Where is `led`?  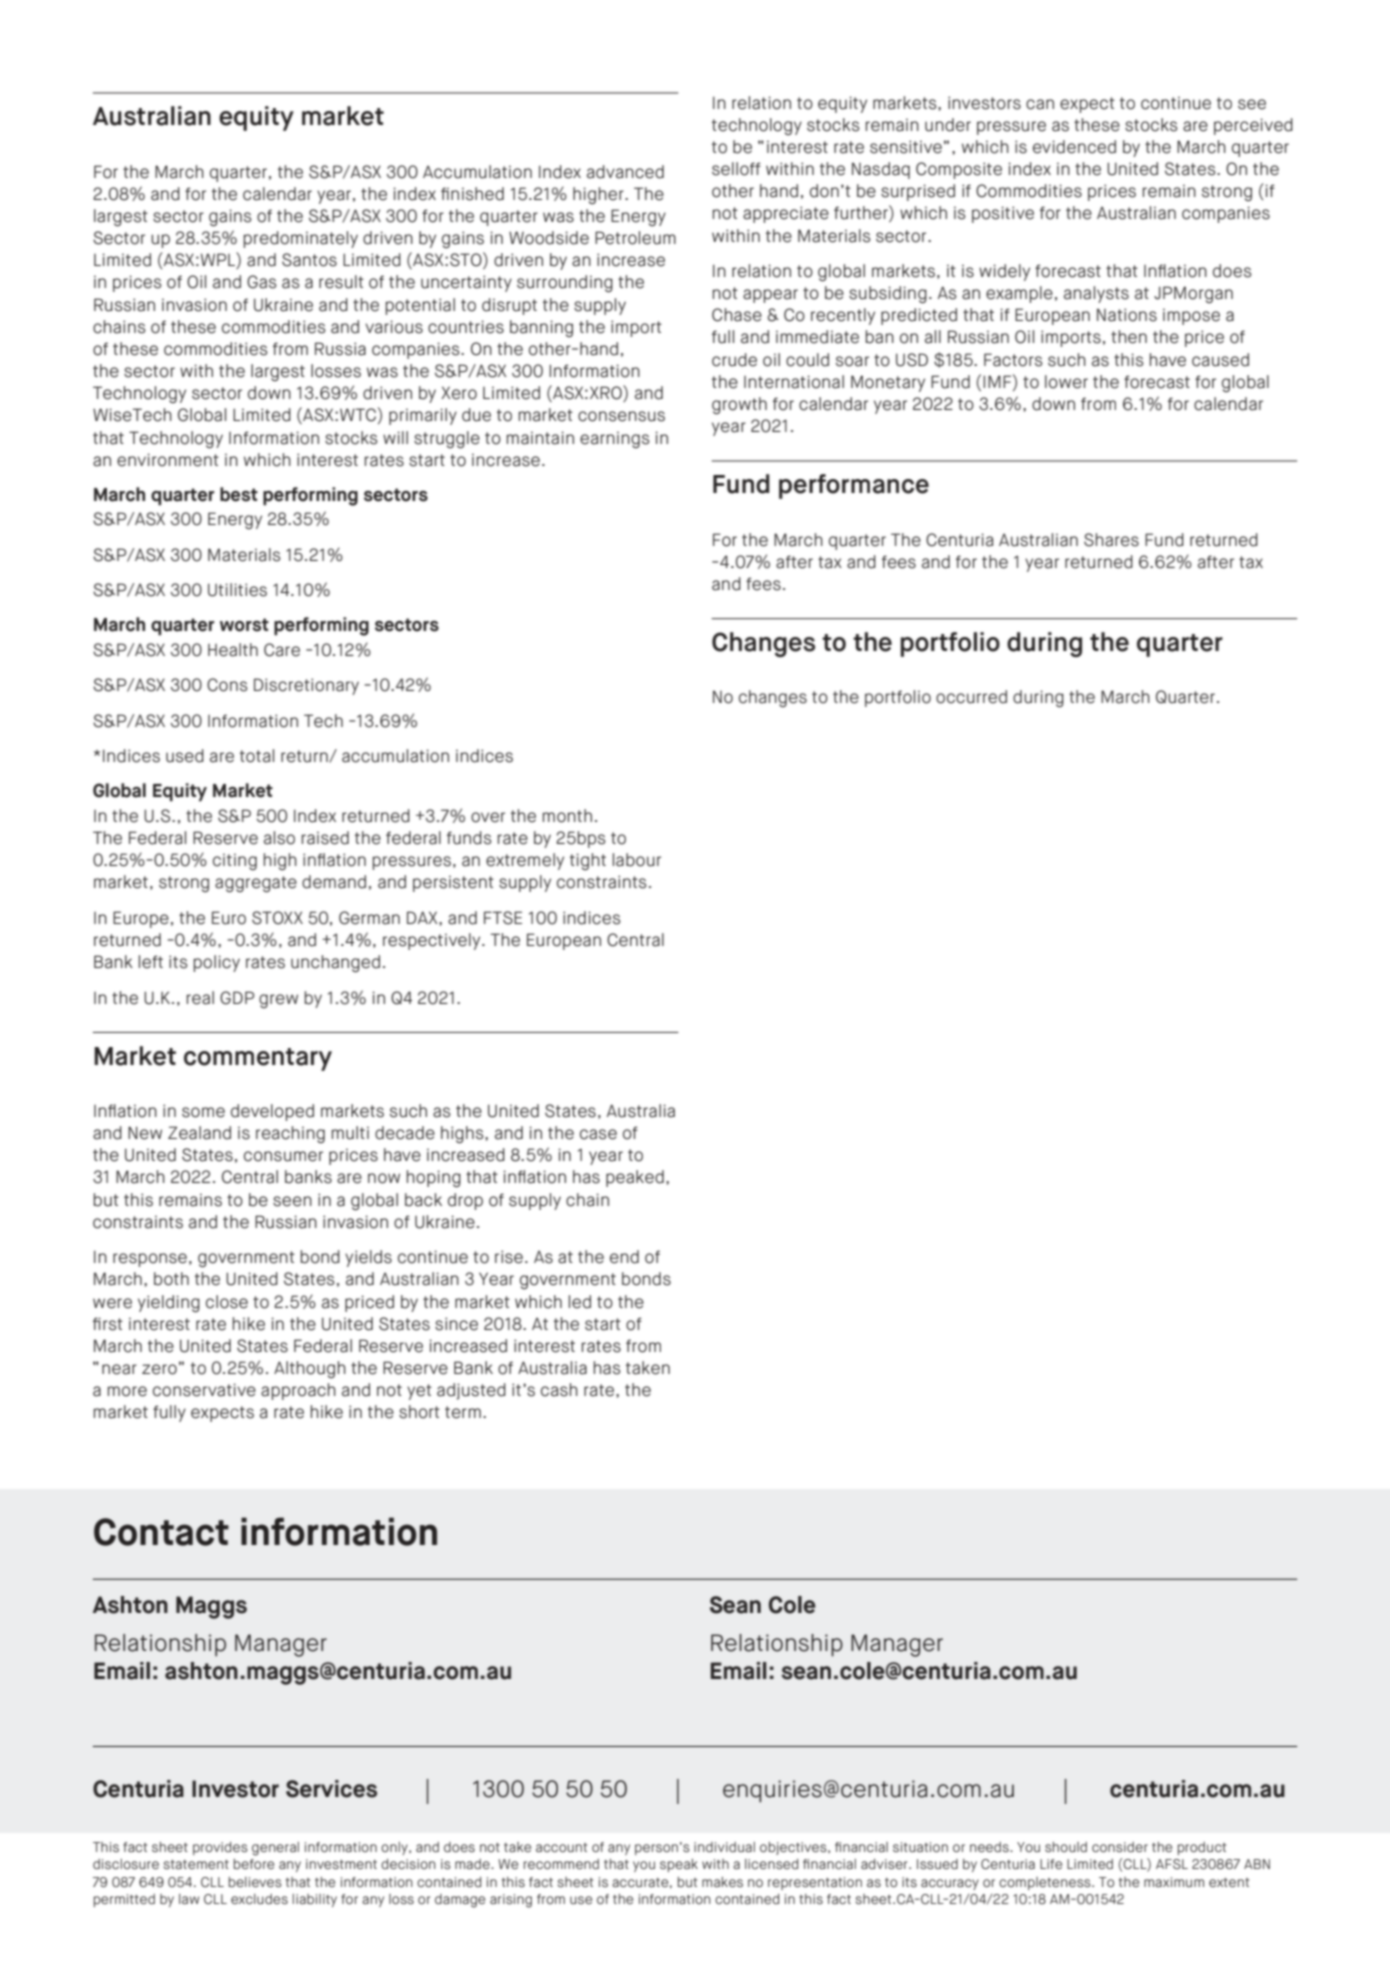
led is located at coordinates (580, 1302).
